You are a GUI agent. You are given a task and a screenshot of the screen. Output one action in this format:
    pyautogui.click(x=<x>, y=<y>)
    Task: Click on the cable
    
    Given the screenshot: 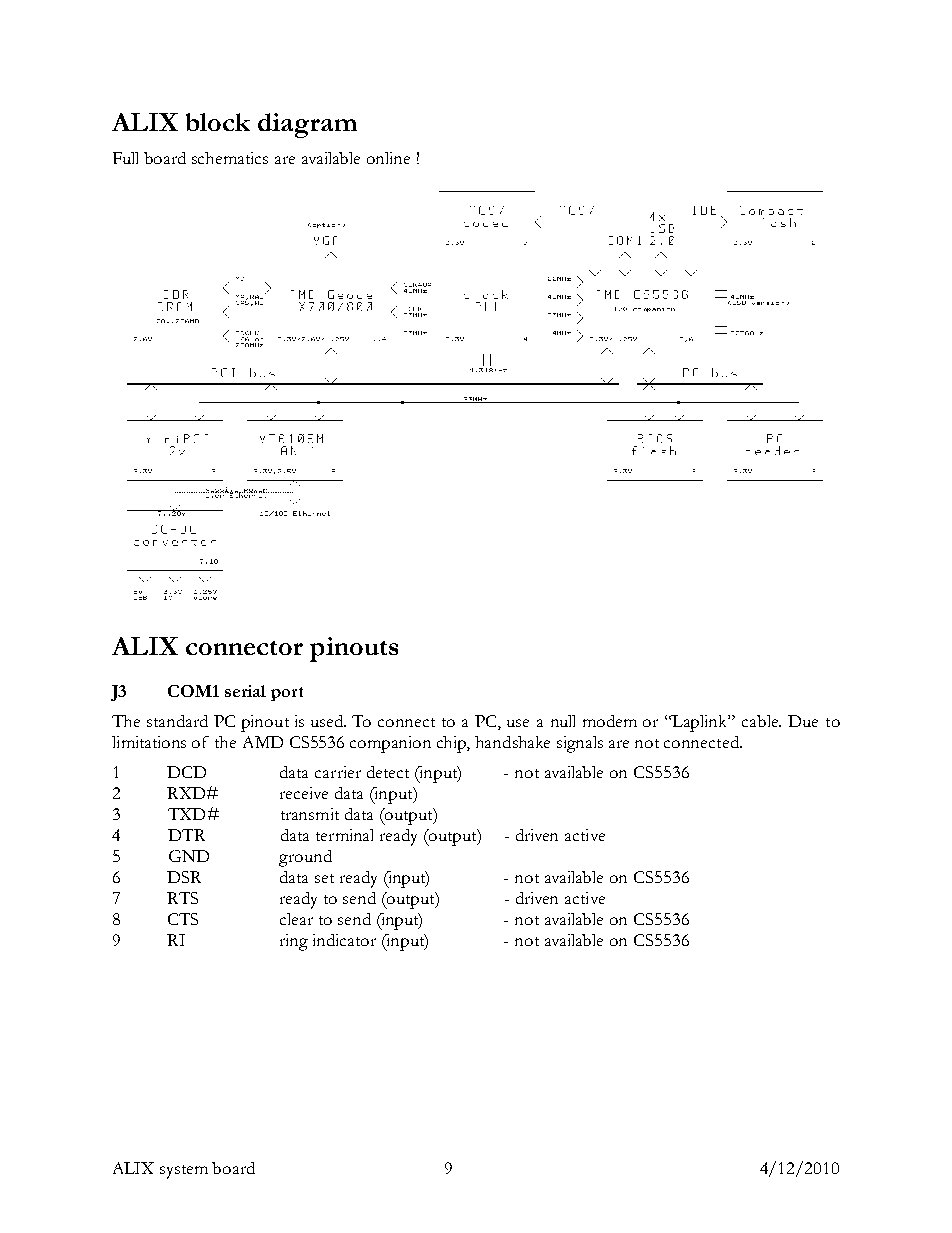 What is the action you would take?
    pyautogui.click(x=761, y=721)
